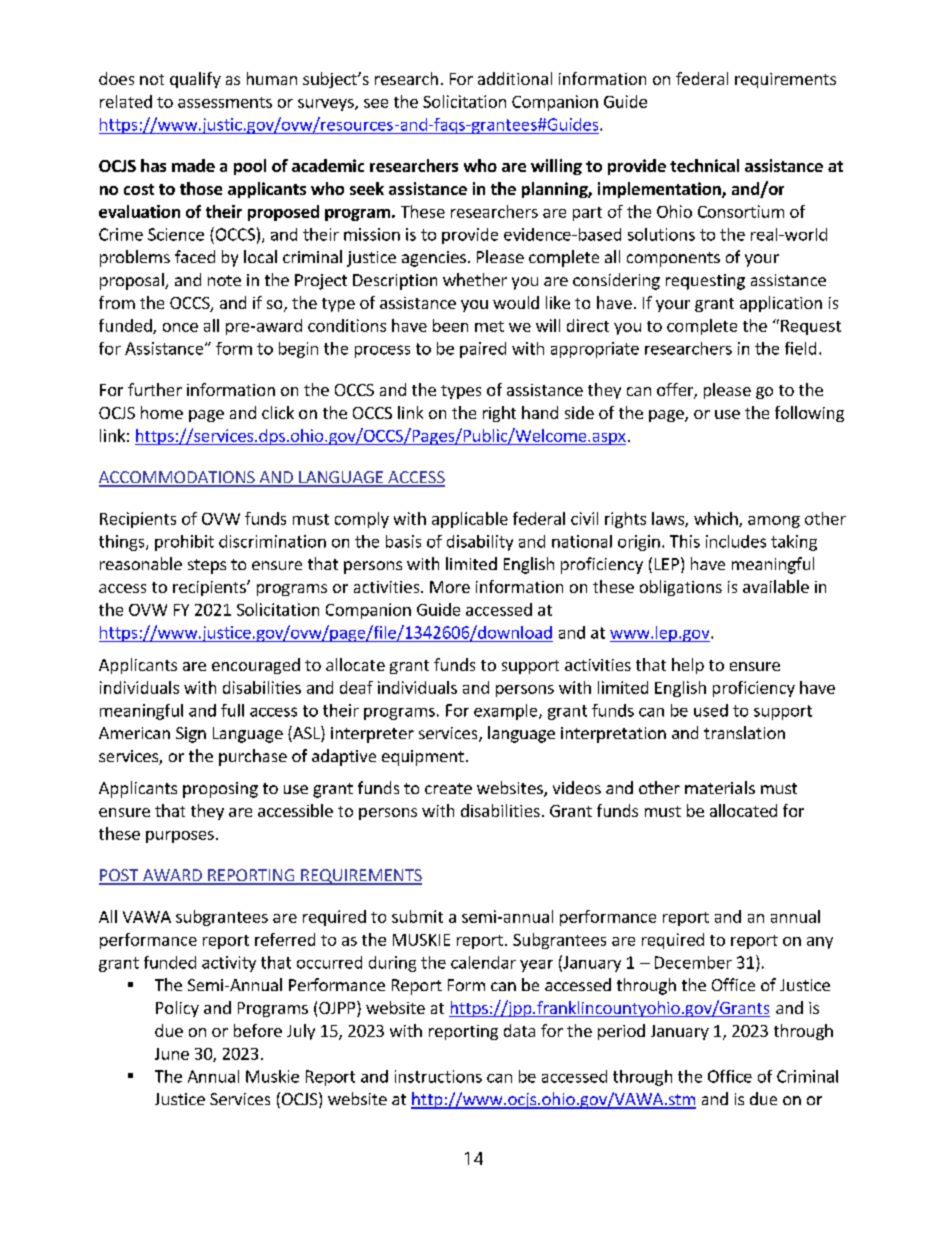  I want to click on instructions, so click(438, 1076).
